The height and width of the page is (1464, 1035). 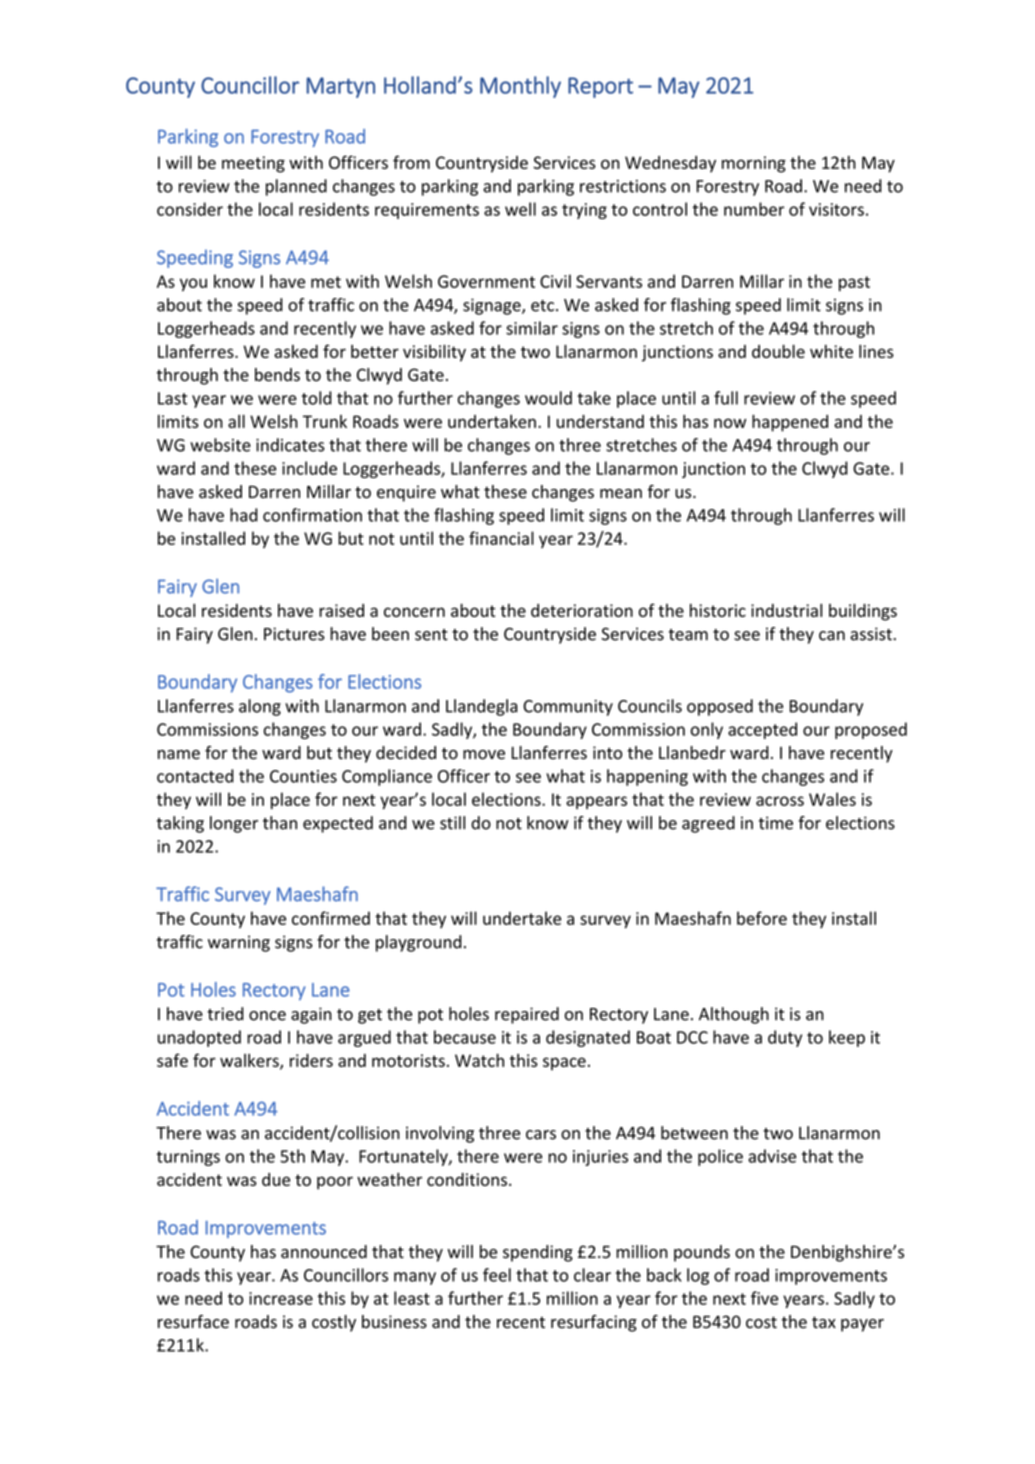 I want to click on Monthly, so click(x=520, y=87).
